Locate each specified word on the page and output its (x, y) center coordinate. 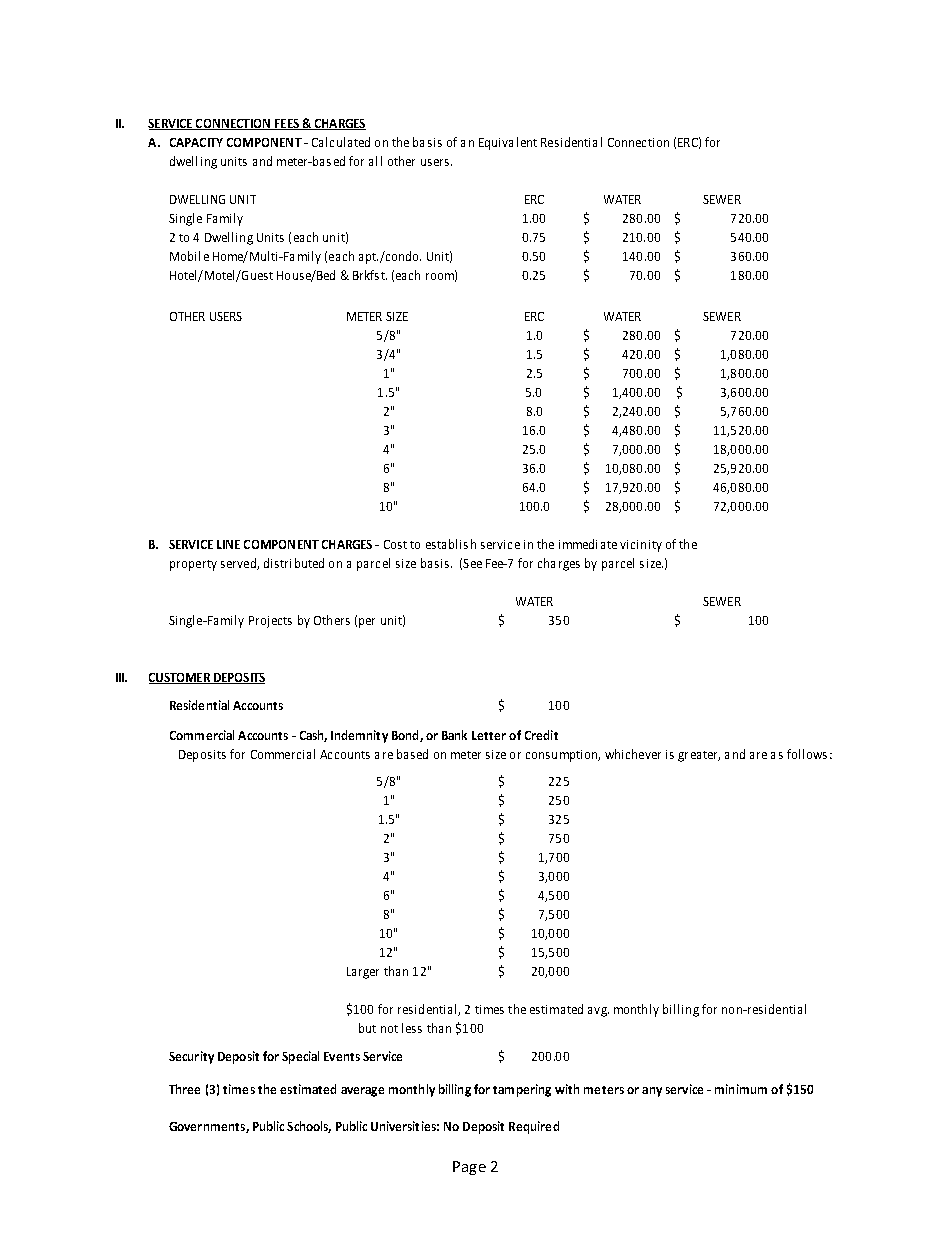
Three (184, 1089)
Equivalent (508, 143)
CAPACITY (196, 142)
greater (699, 756)
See (472, 563)
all (375, 161)
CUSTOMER (181, 678)
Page (469, 1168)
